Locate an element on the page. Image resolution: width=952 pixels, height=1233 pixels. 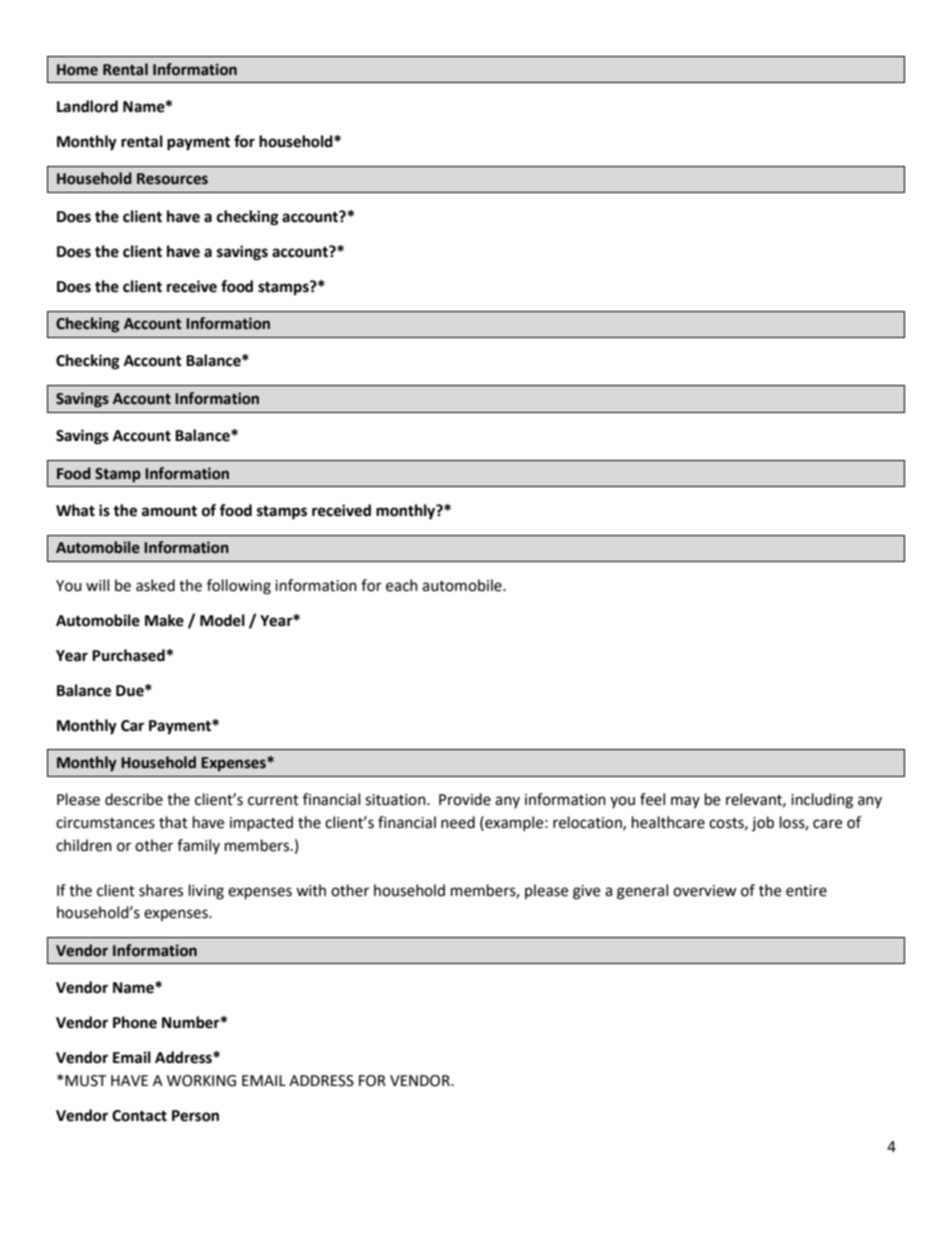
Landlord is located at coordinates (87, 106).
